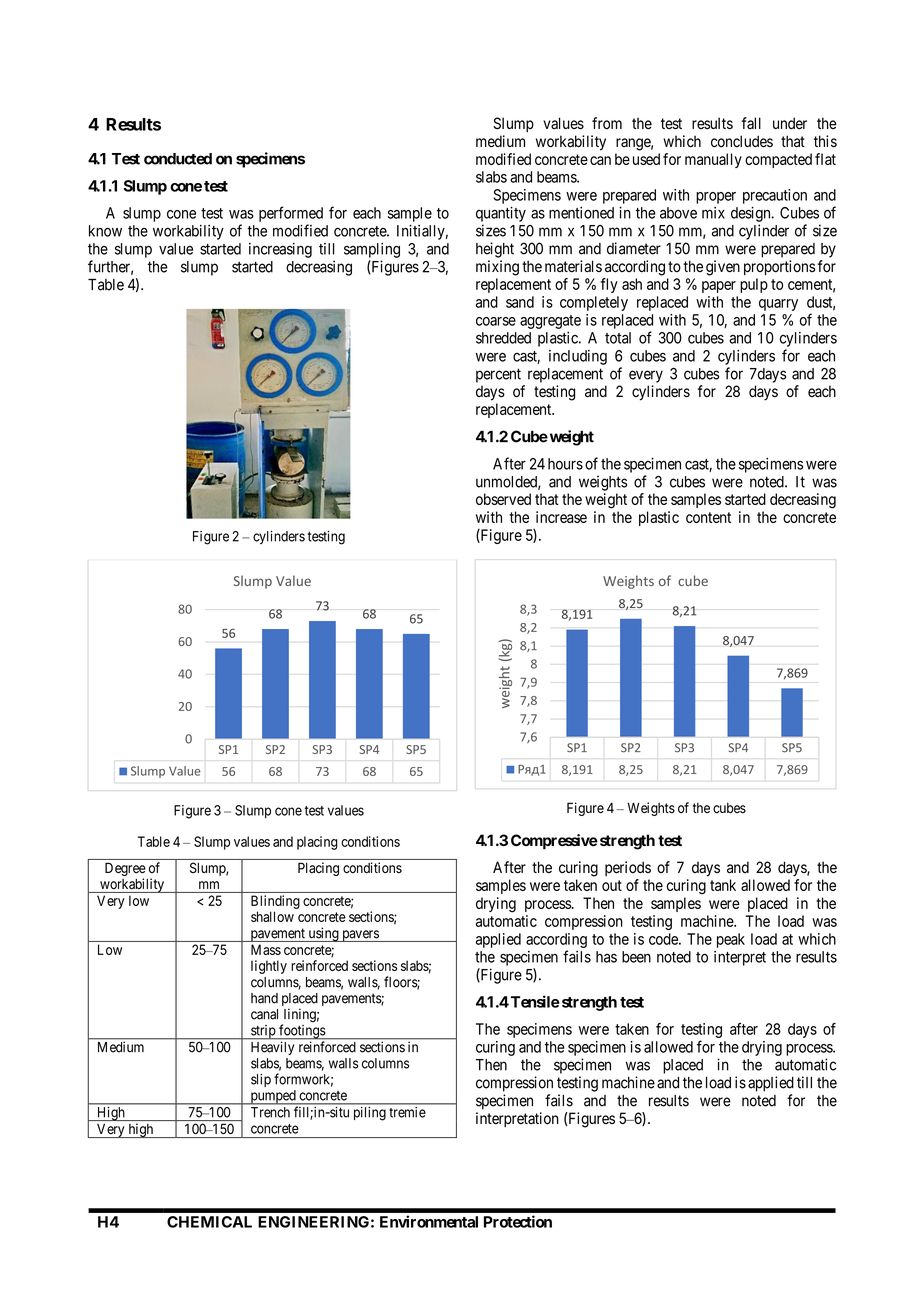 The width and height of the page is (924, 1308). What do you see at coordinates (280, 250) in the page?
I see `increasing` at bounding box center [280, 250].
